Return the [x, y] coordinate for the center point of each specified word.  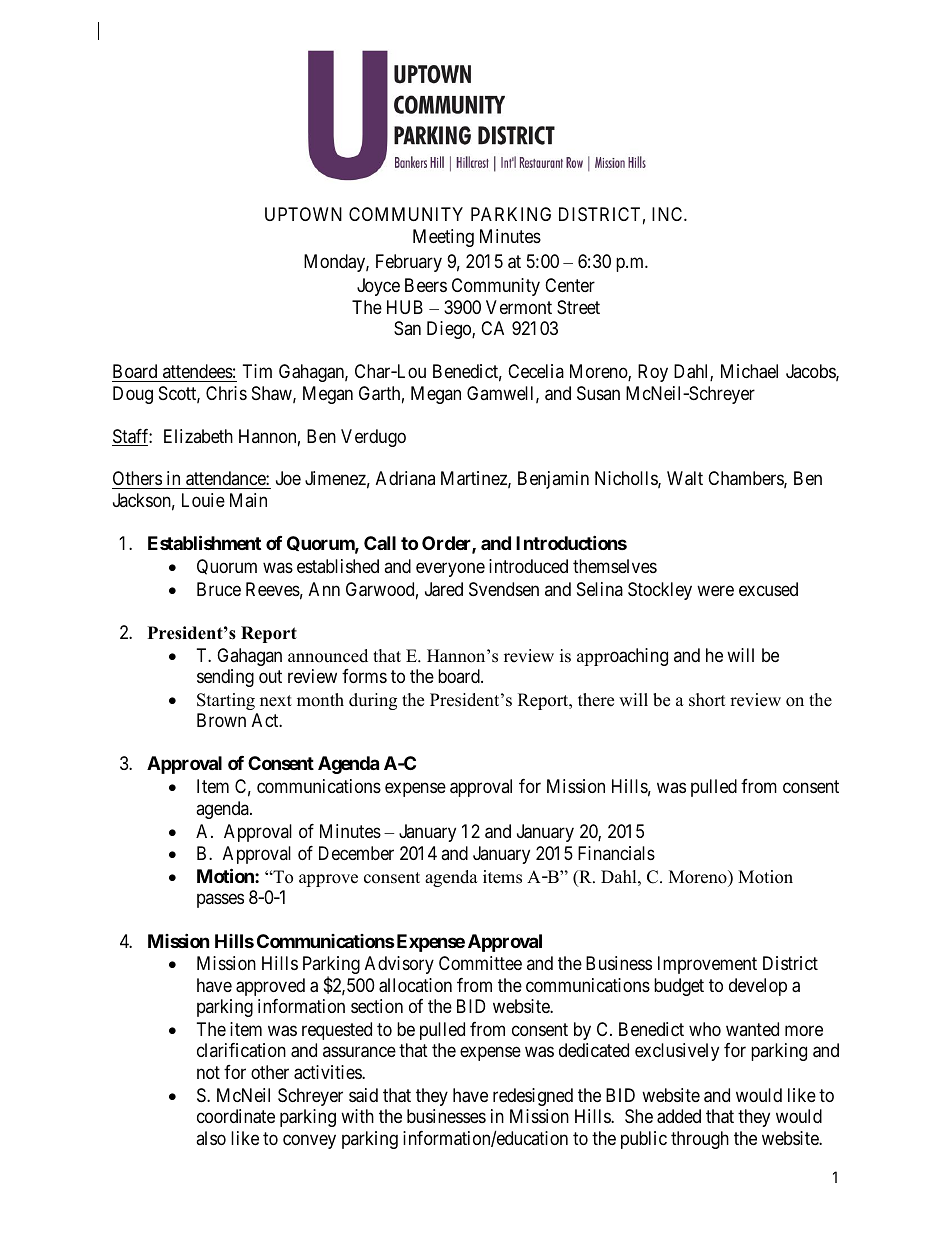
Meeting [443, 238]
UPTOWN [303, 214]
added [679, 1116]
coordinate [236, 1116]
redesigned [533, 1097]
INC [668, 214]
